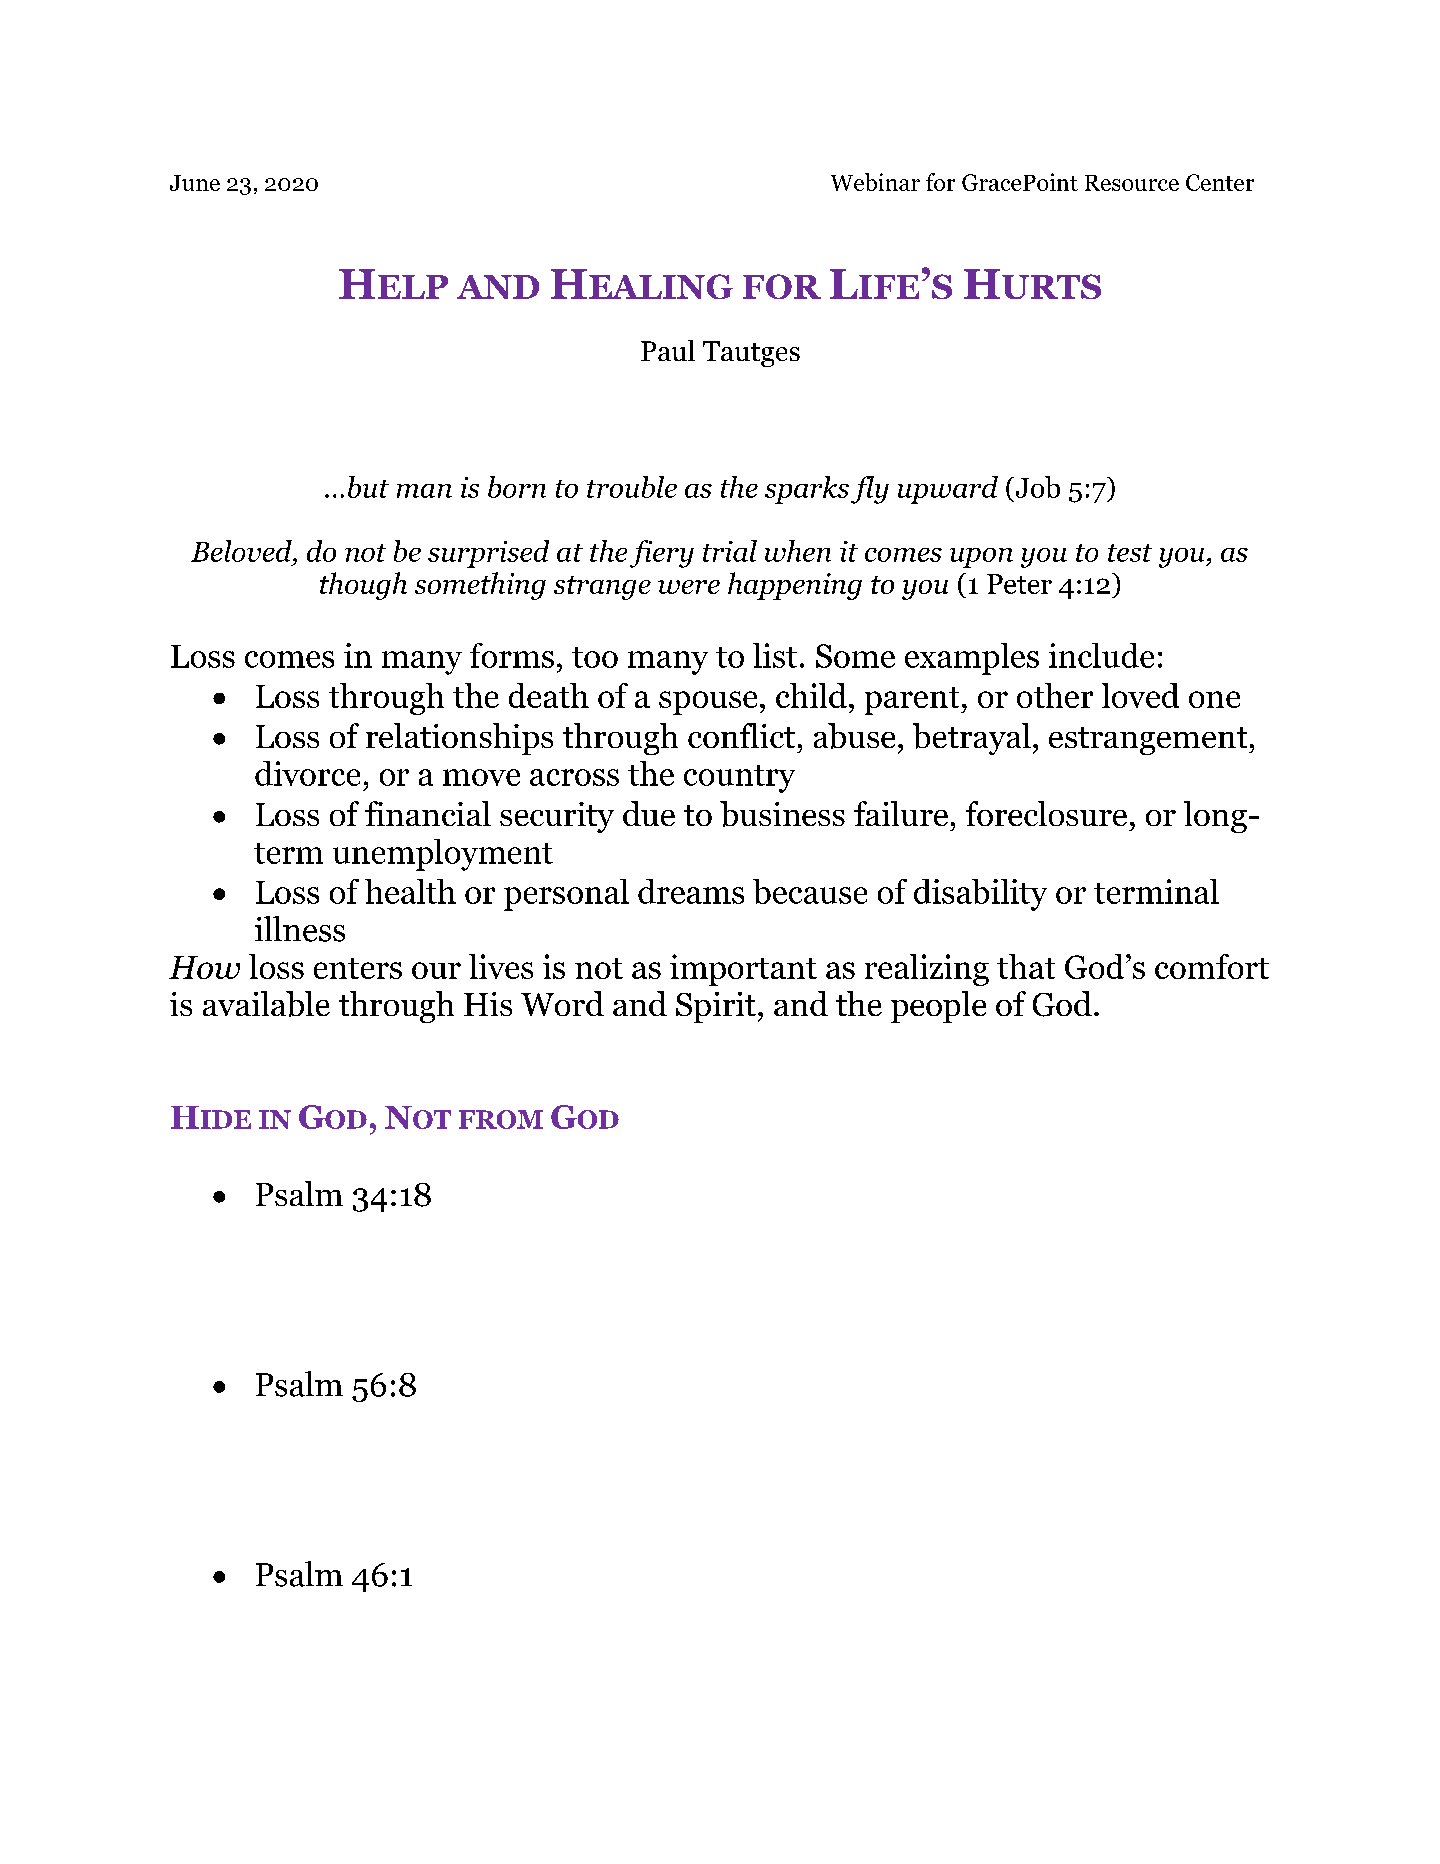 The height and width of the document is (1864, 1440). I want to click on foreclosure, so click(1046, 813).
